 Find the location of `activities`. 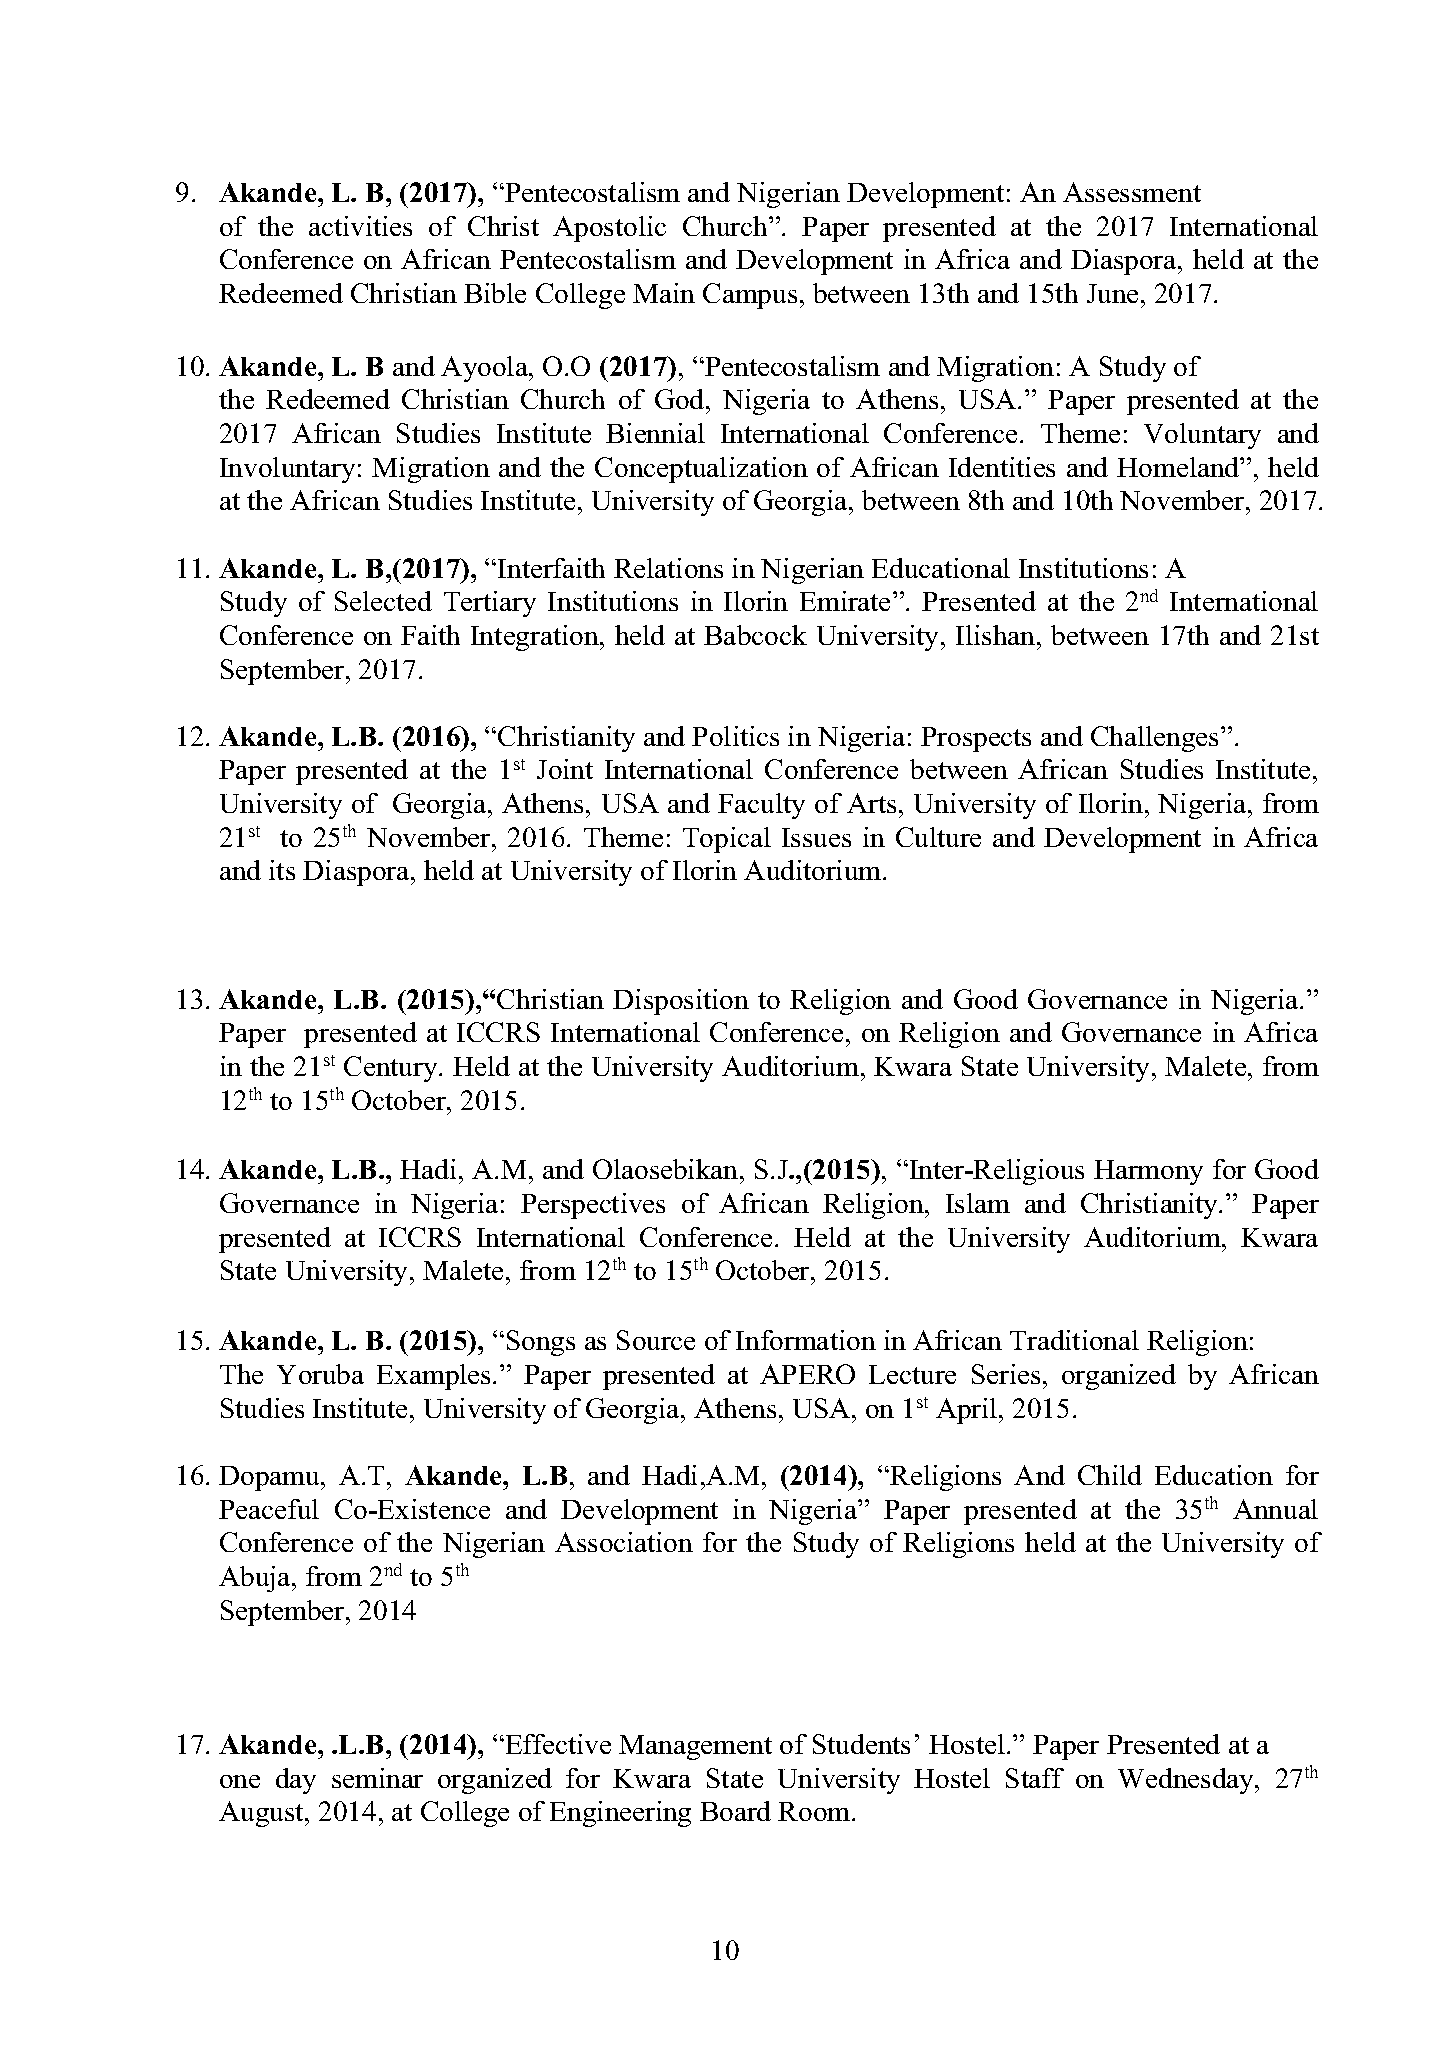

activities is located at coordinates (360, 226).
